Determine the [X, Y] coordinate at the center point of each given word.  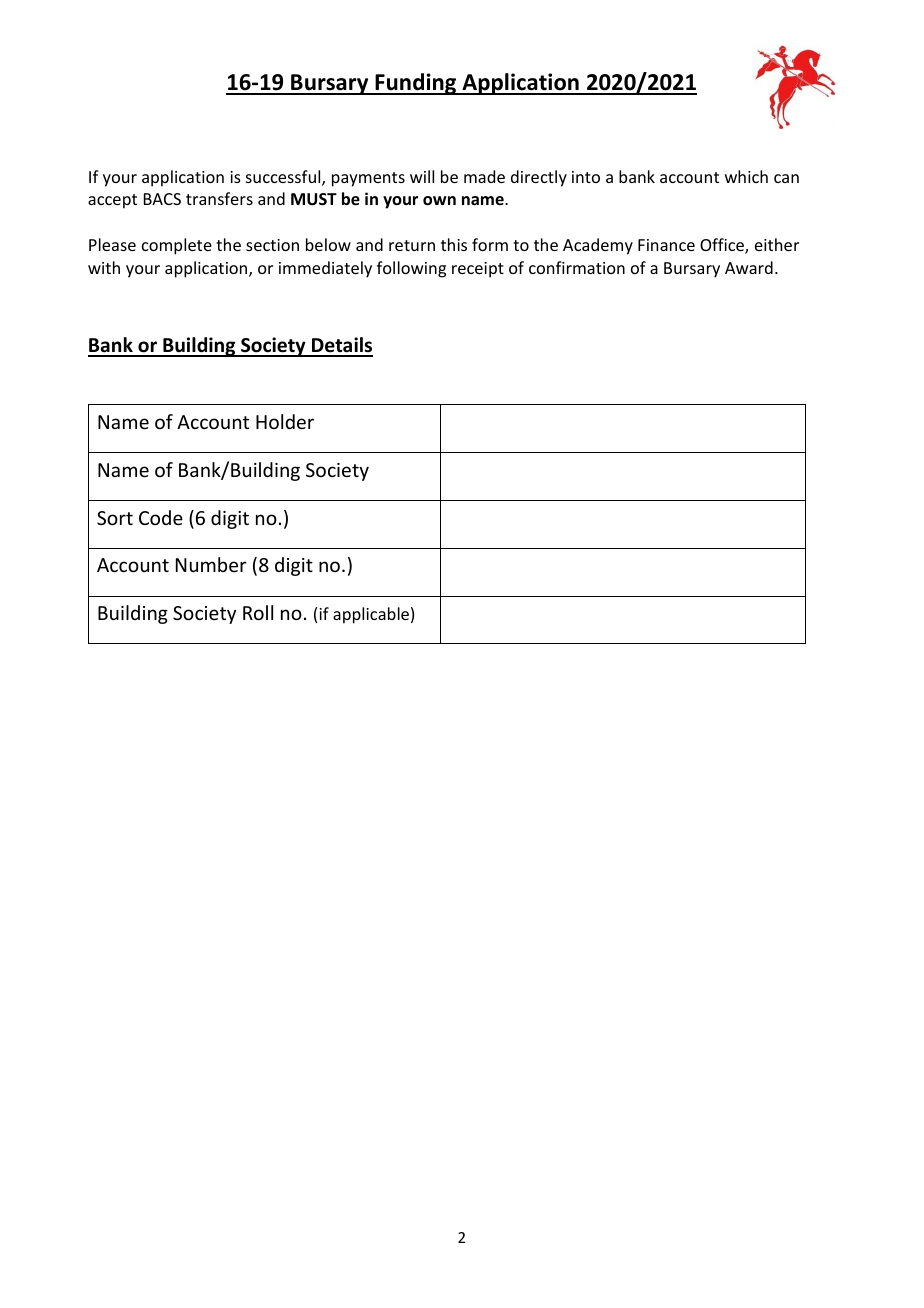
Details [341, 346]
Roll [258, 612]
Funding [416, 84]
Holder [285, 421]
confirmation [577, 267]
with [104, 267]
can [786, 178]
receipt [478, 270]
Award [749, 267]
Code [161, 517]
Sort [115, 518]
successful [284, 178]
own [439, 201]
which [746, 176]
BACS [162, 199]
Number [211, 564]
